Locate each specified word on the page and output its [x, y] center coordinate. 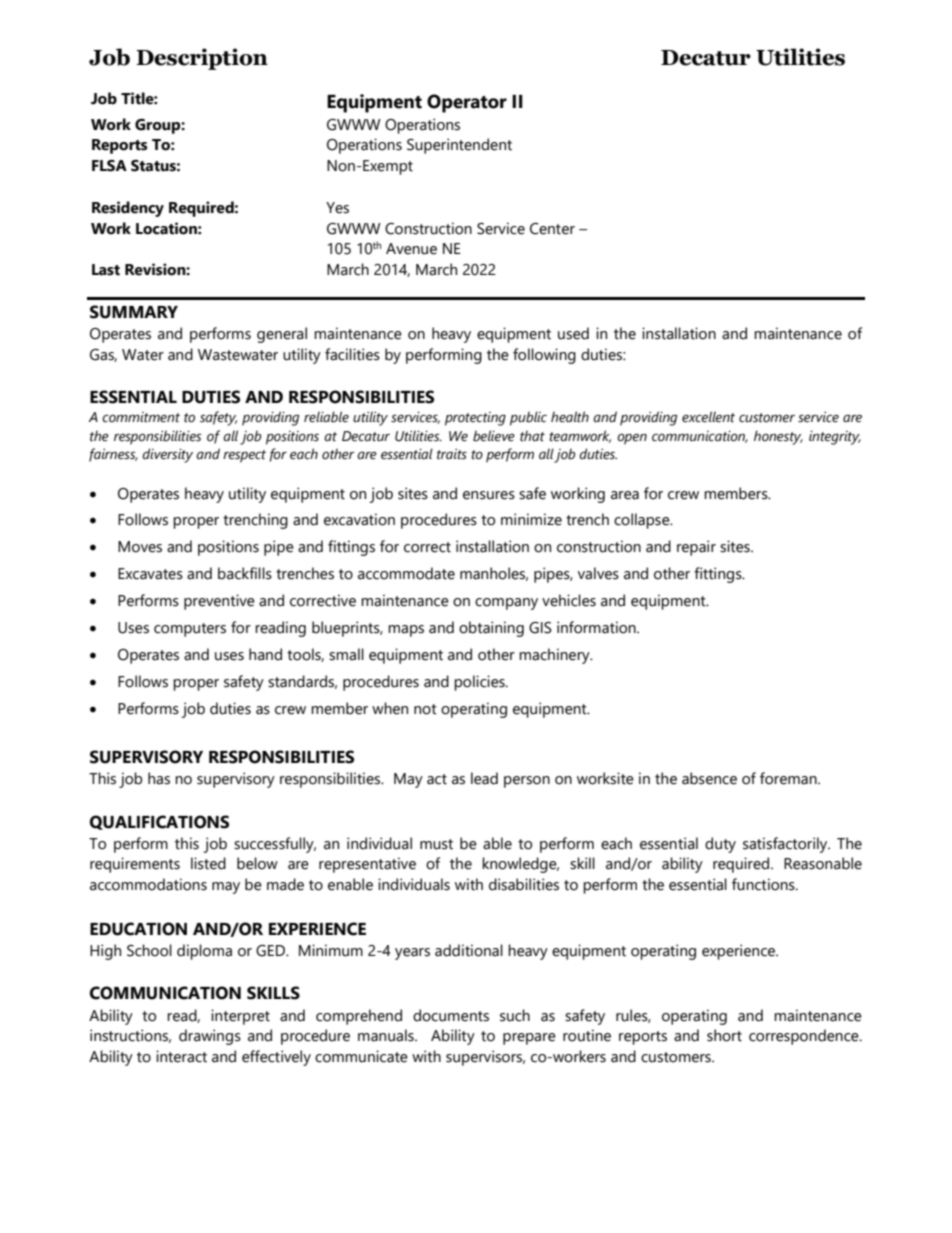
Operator [467, 103]
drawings [210, 1037]
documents [451, 1015]
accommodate [406, 573]
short [724, 1035]
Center [552, 229]
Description [202, 59]
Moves [140, 547]
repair [696, 548]
